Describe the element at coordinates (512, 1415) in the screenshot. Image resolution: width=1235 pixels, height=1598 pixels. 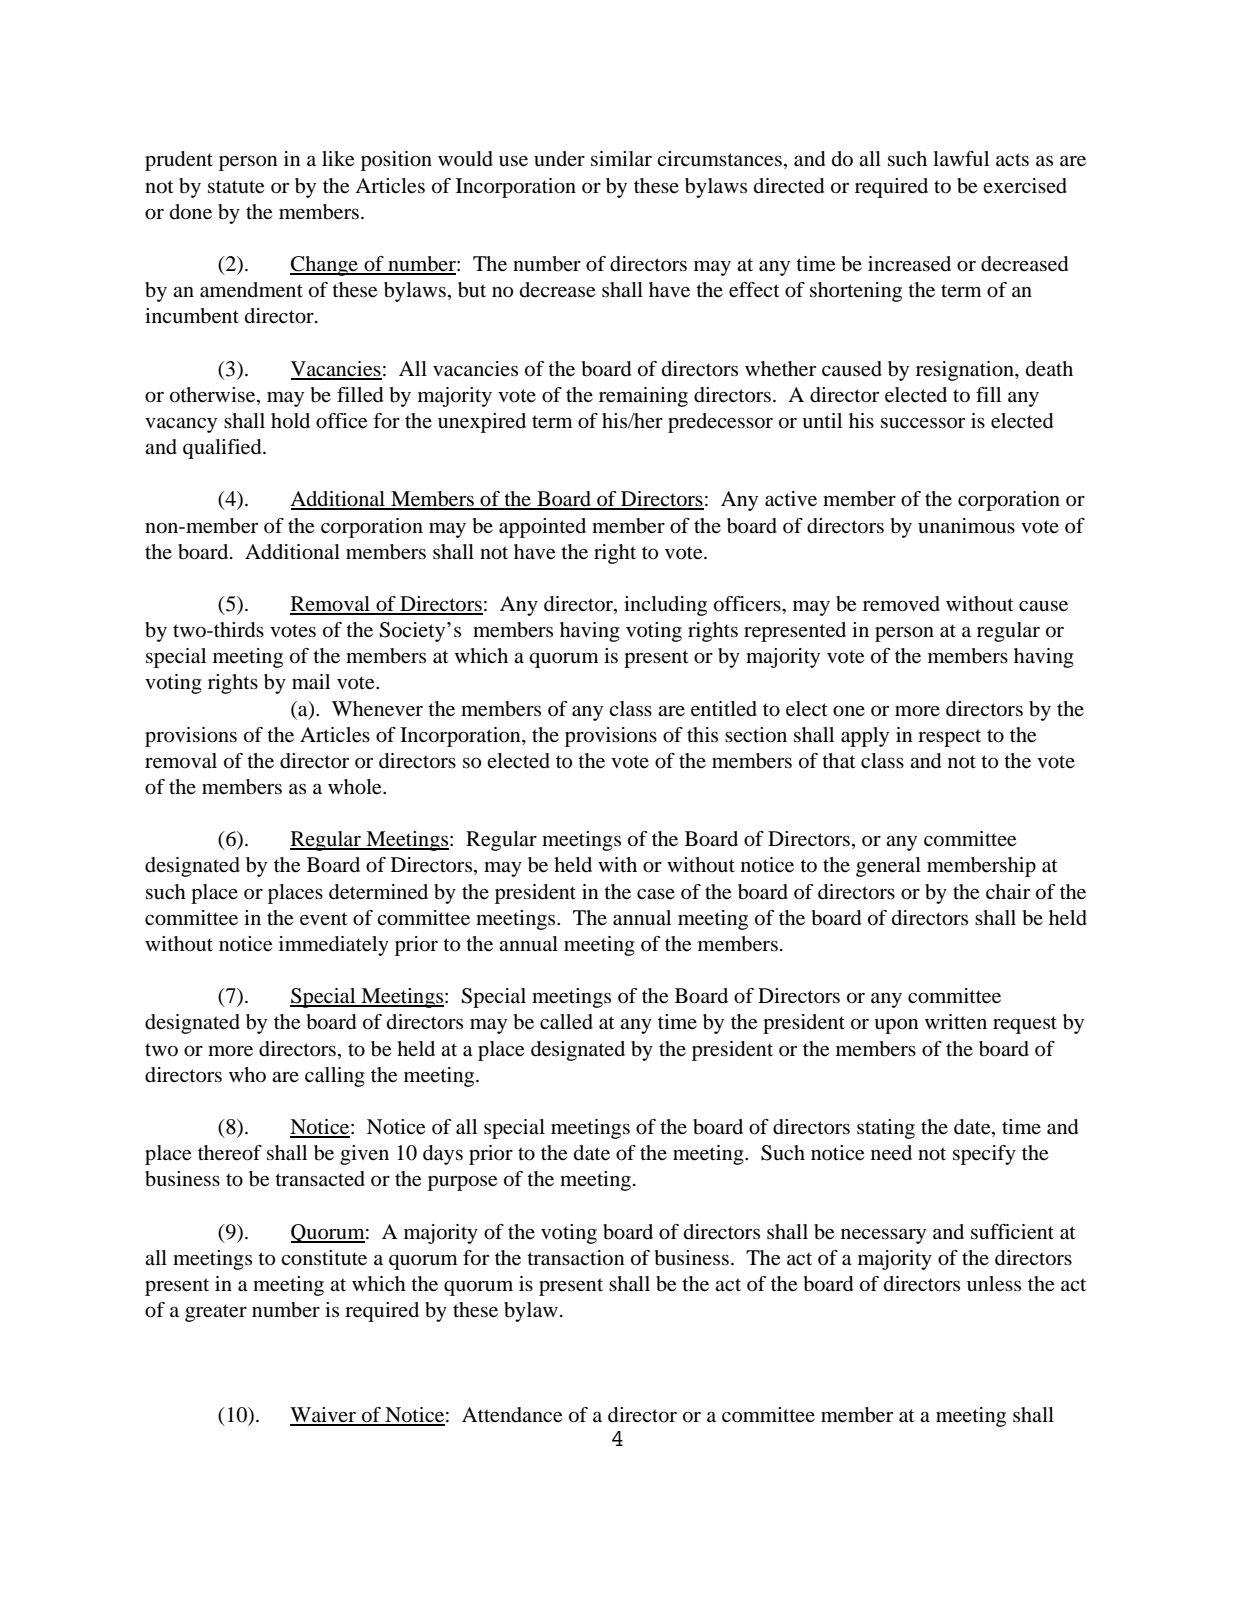
I see `Attendance` at that location.
